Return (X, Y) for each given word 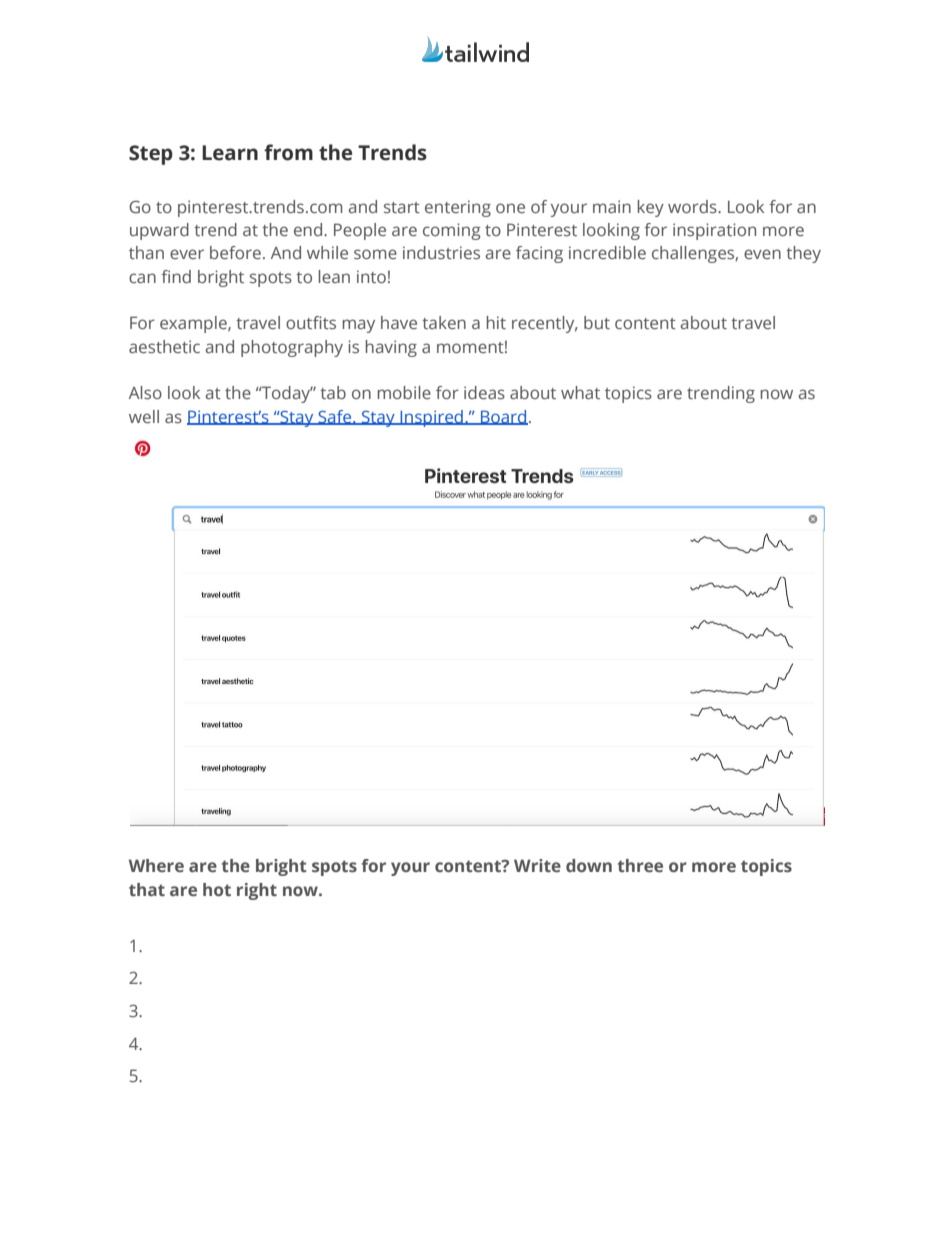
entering (458, 208)
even (762, 254)
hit (496, 322)
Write (537, 865)
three (640, 866)
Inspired (431, 418)
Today (286, 394)
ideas (484, 392)
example (194, 324)
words (693, 206)
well (144, 416)
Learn (230, 153)
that (147, 889)
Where (156, 865)
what (580, 392)
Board (503, 417)
